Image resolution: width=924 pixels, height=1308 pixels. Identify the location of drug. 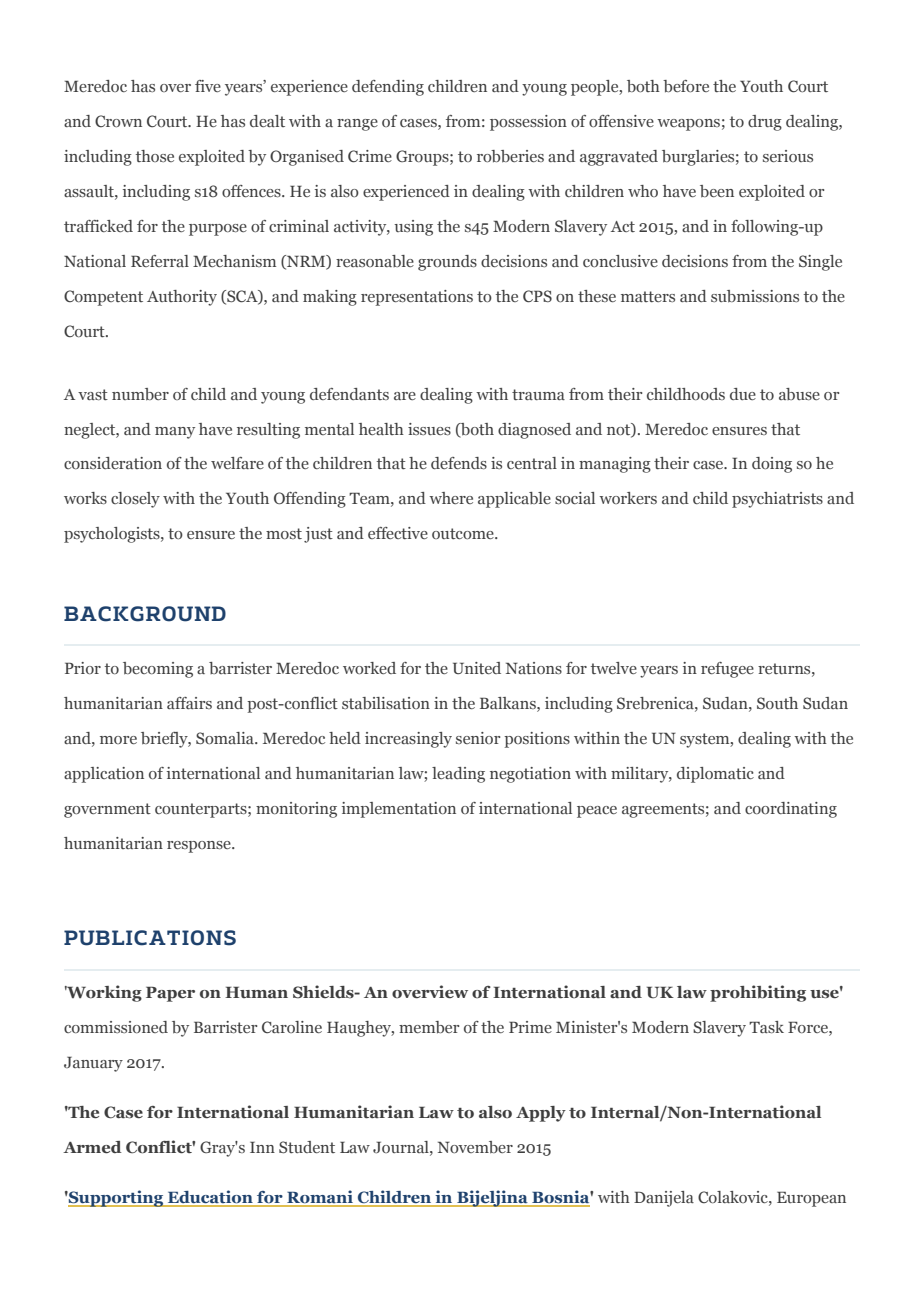
(765, 123).
